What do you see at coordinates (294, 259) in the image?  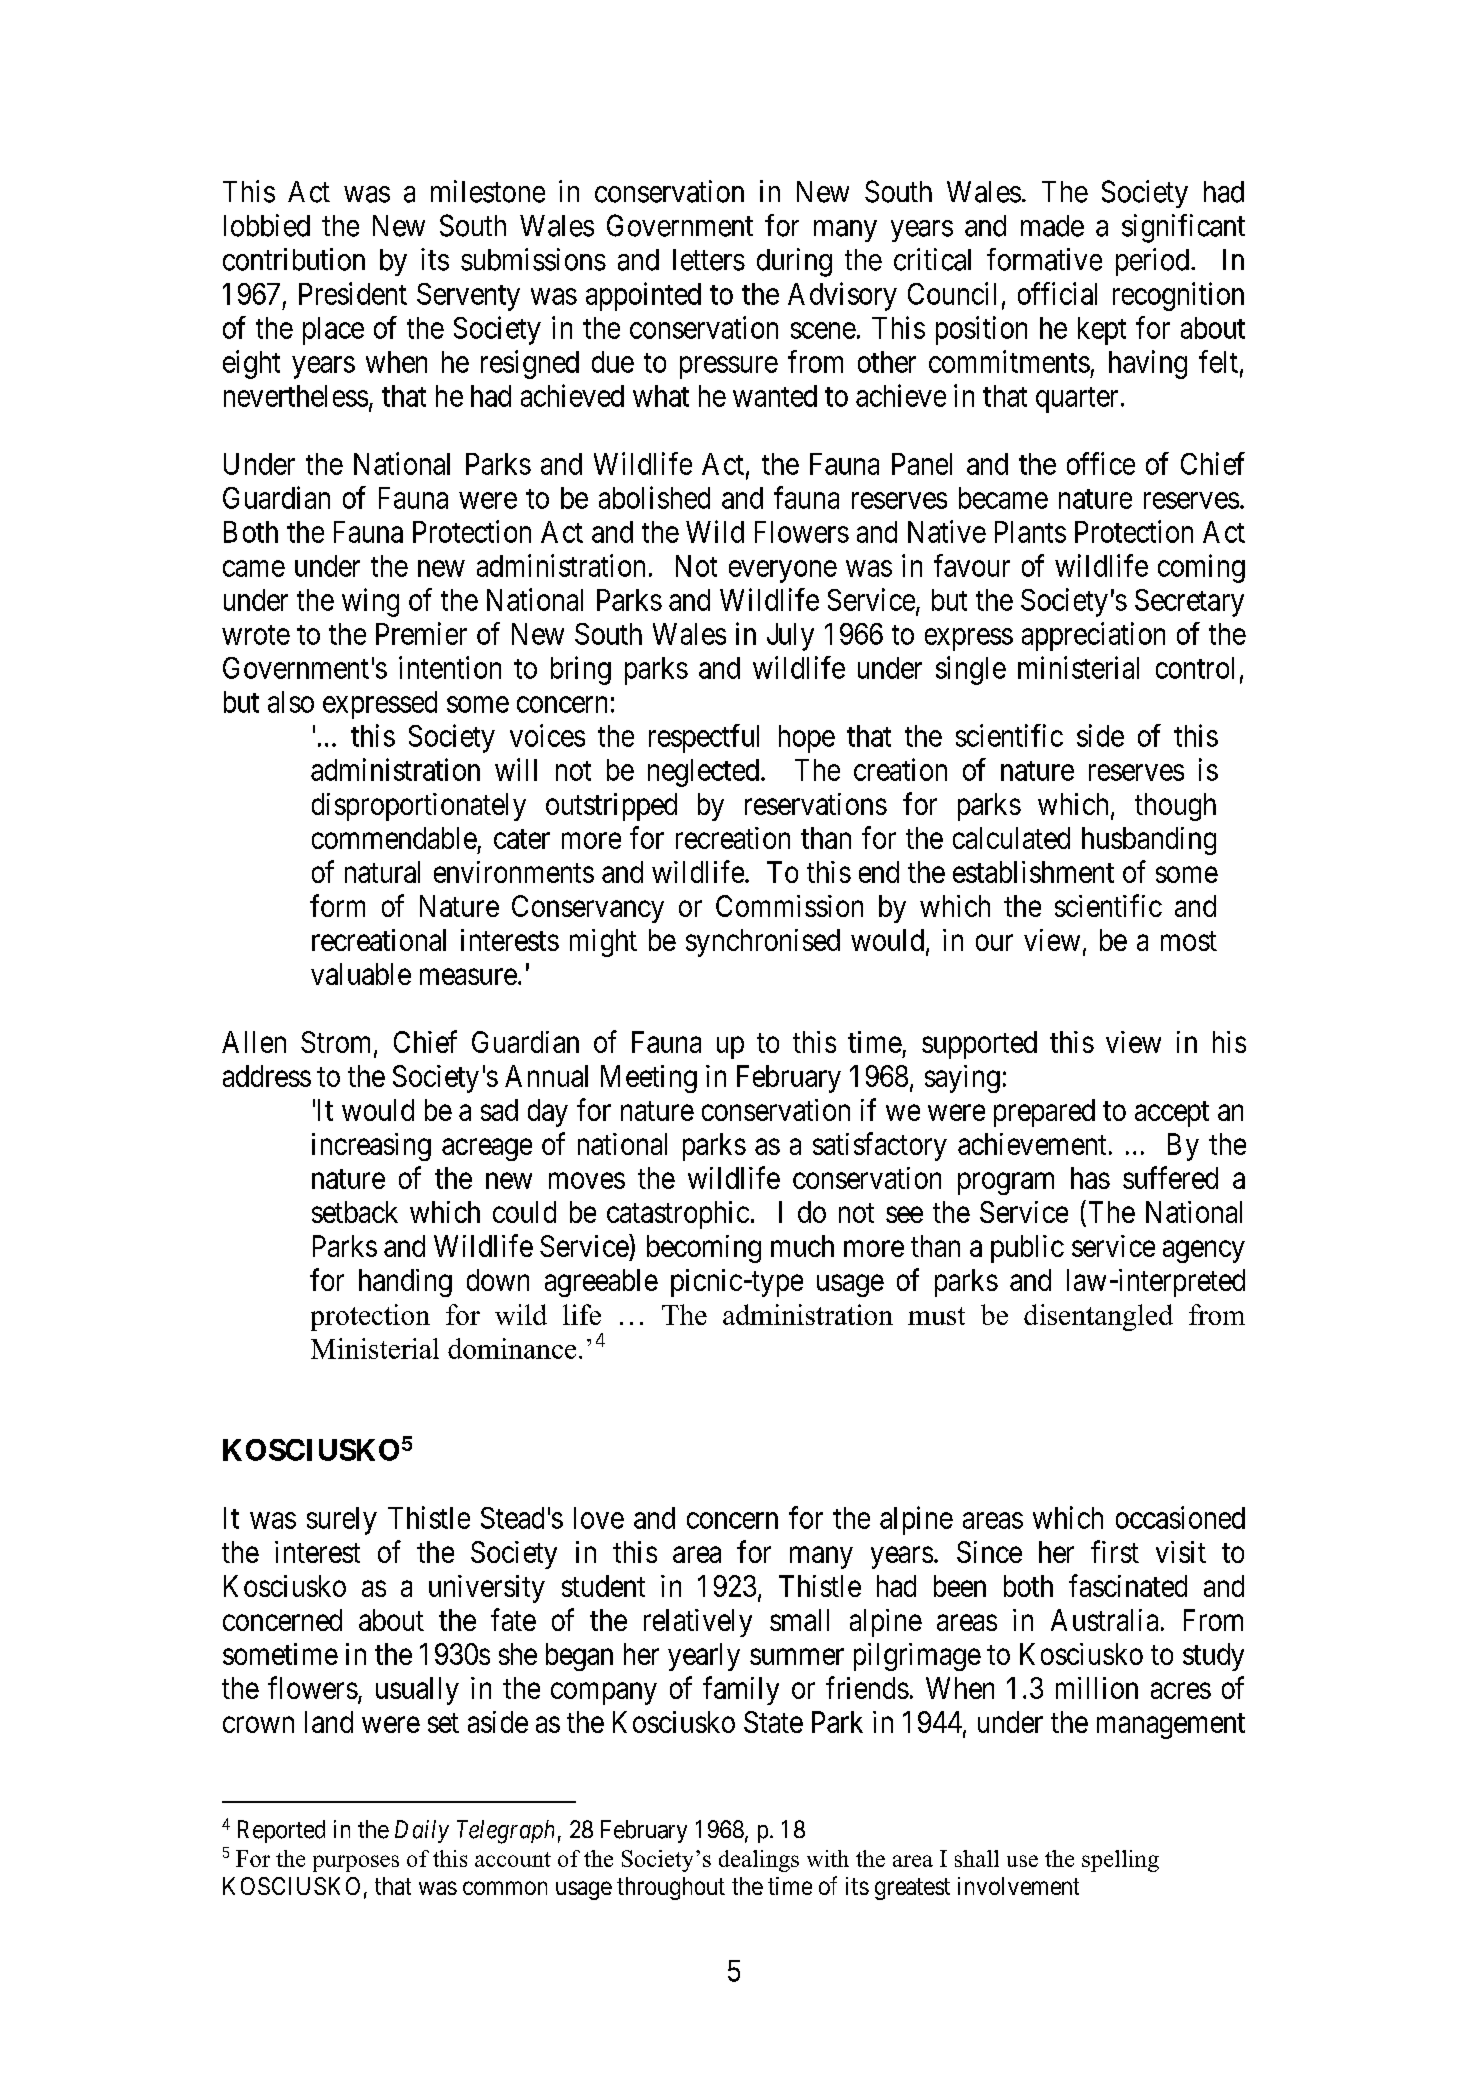 I see `contribution` at bounding box center [294, 259].
